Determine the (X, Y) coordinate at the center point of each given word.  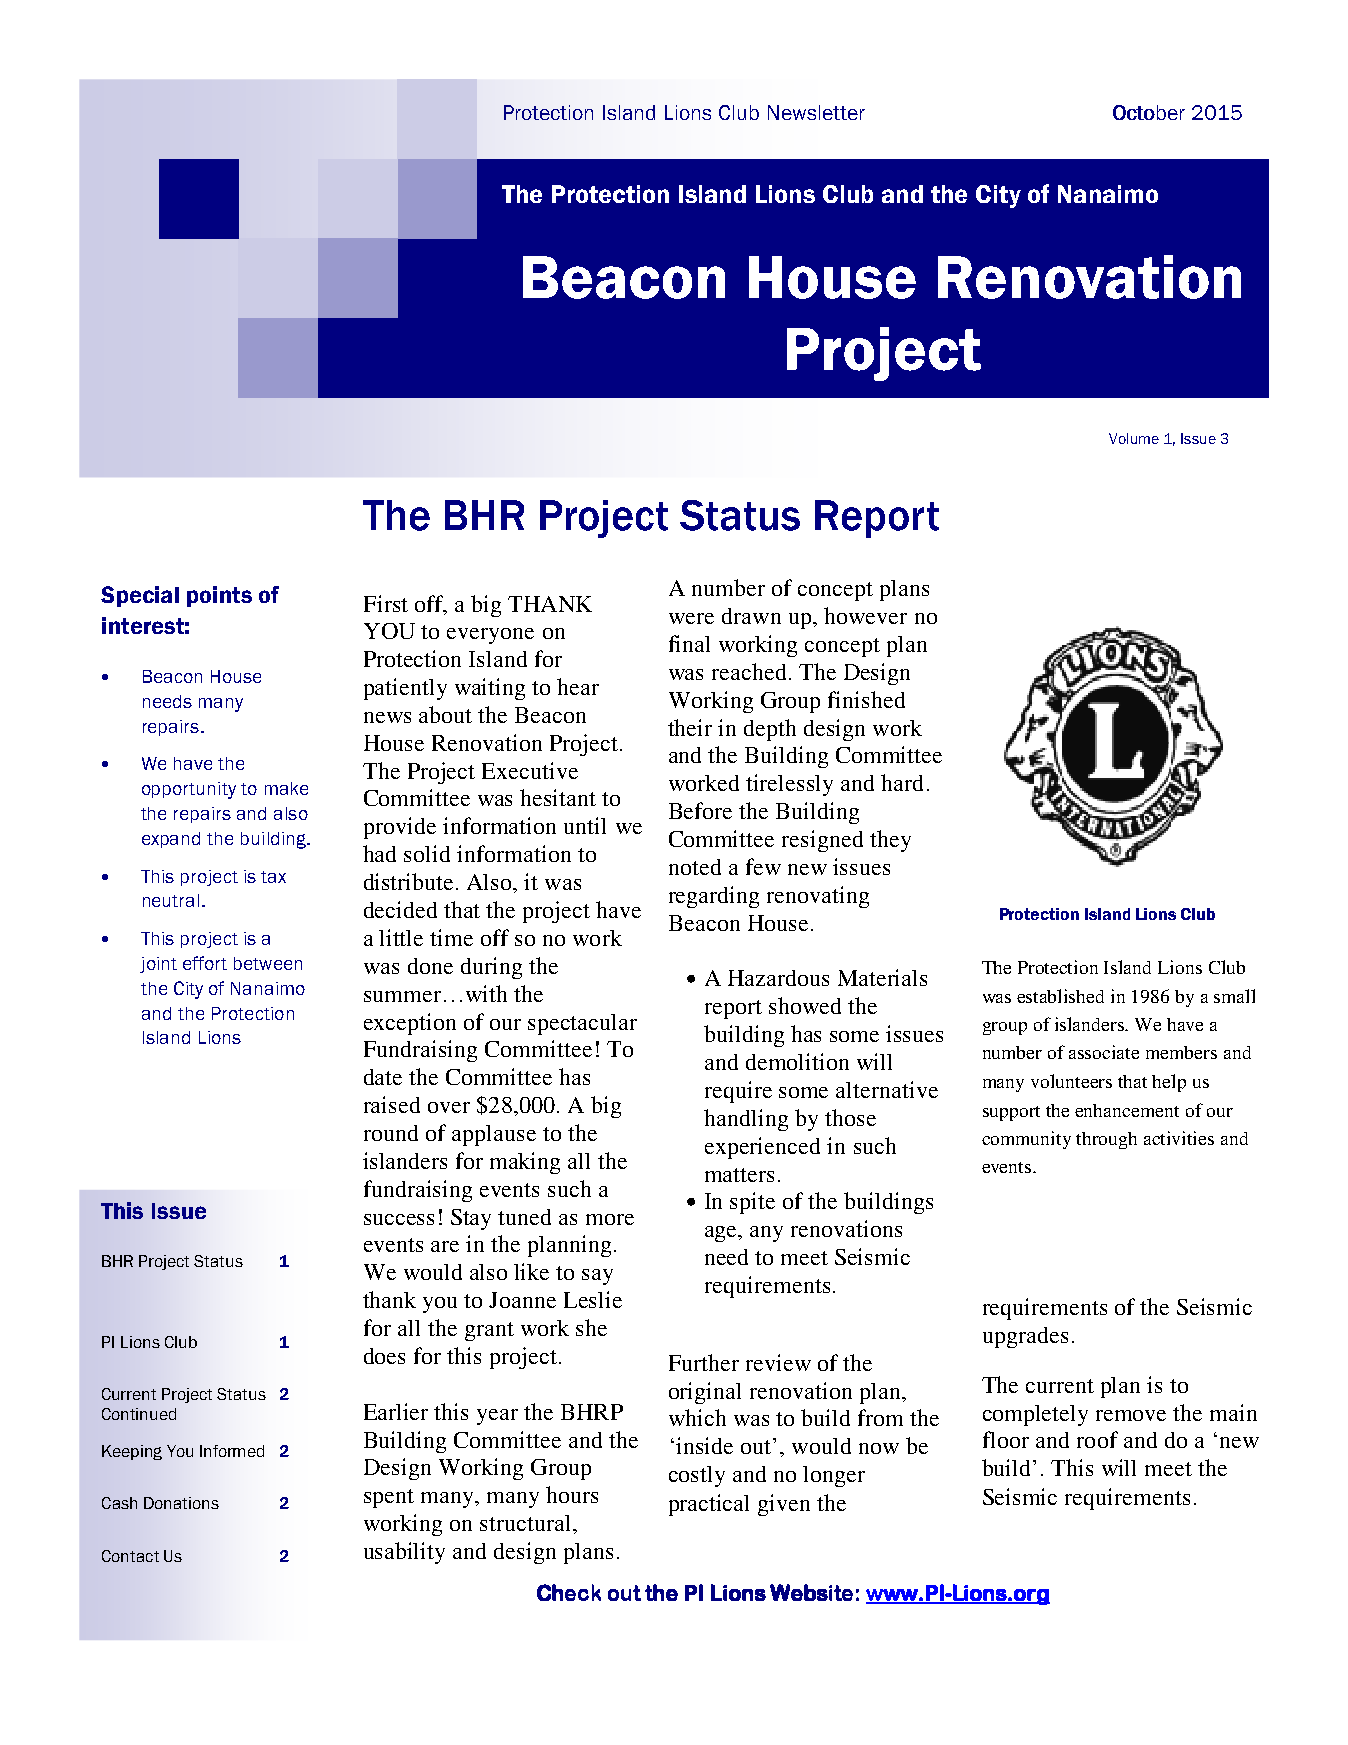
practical (709, 1505)
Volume (1134, 438)
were (691, 618)
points (219, 596)
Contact (130, 1556)
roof (1097, 1439)
